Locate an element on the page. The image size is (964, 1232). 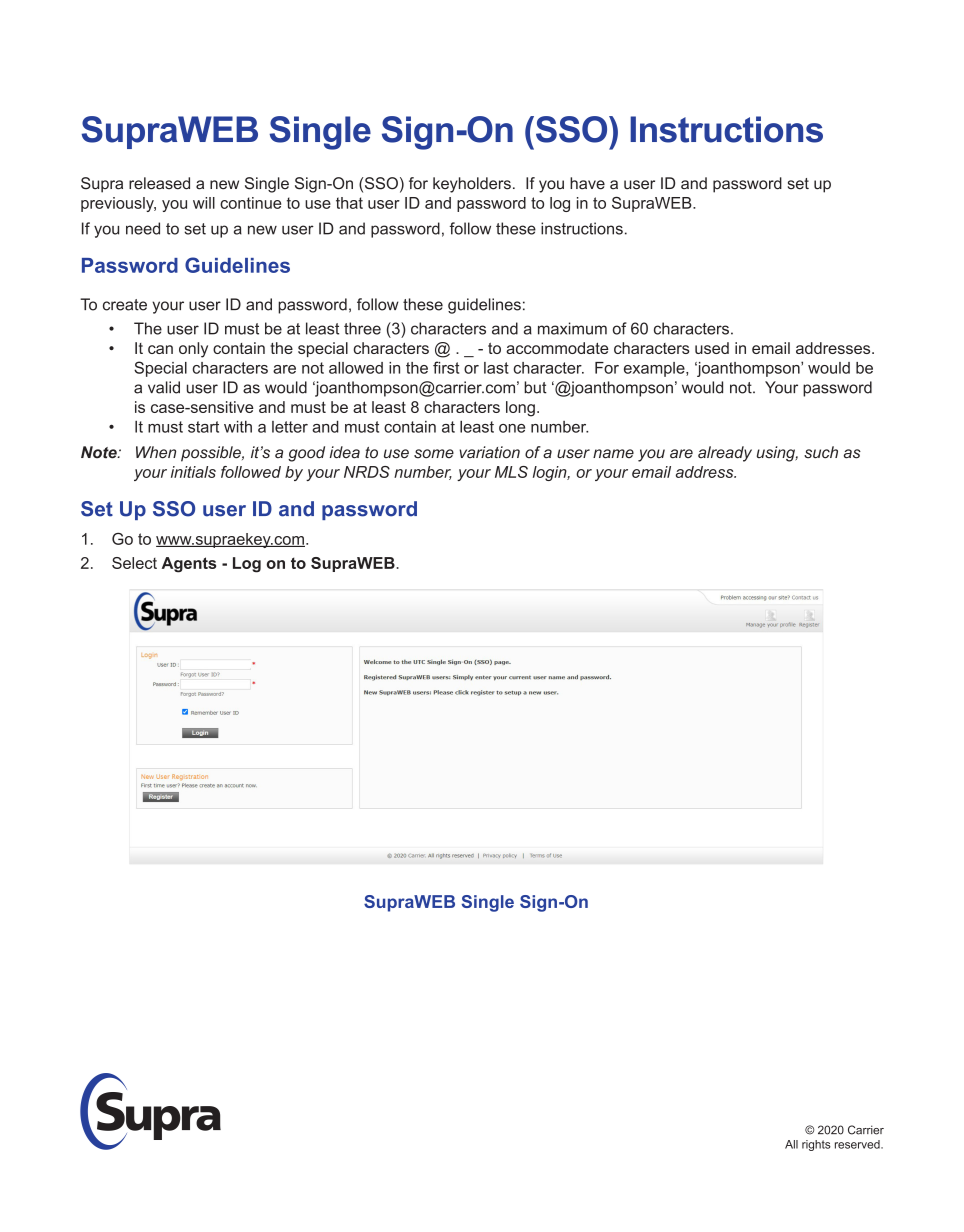
used is located at coordinates (712, 348).
